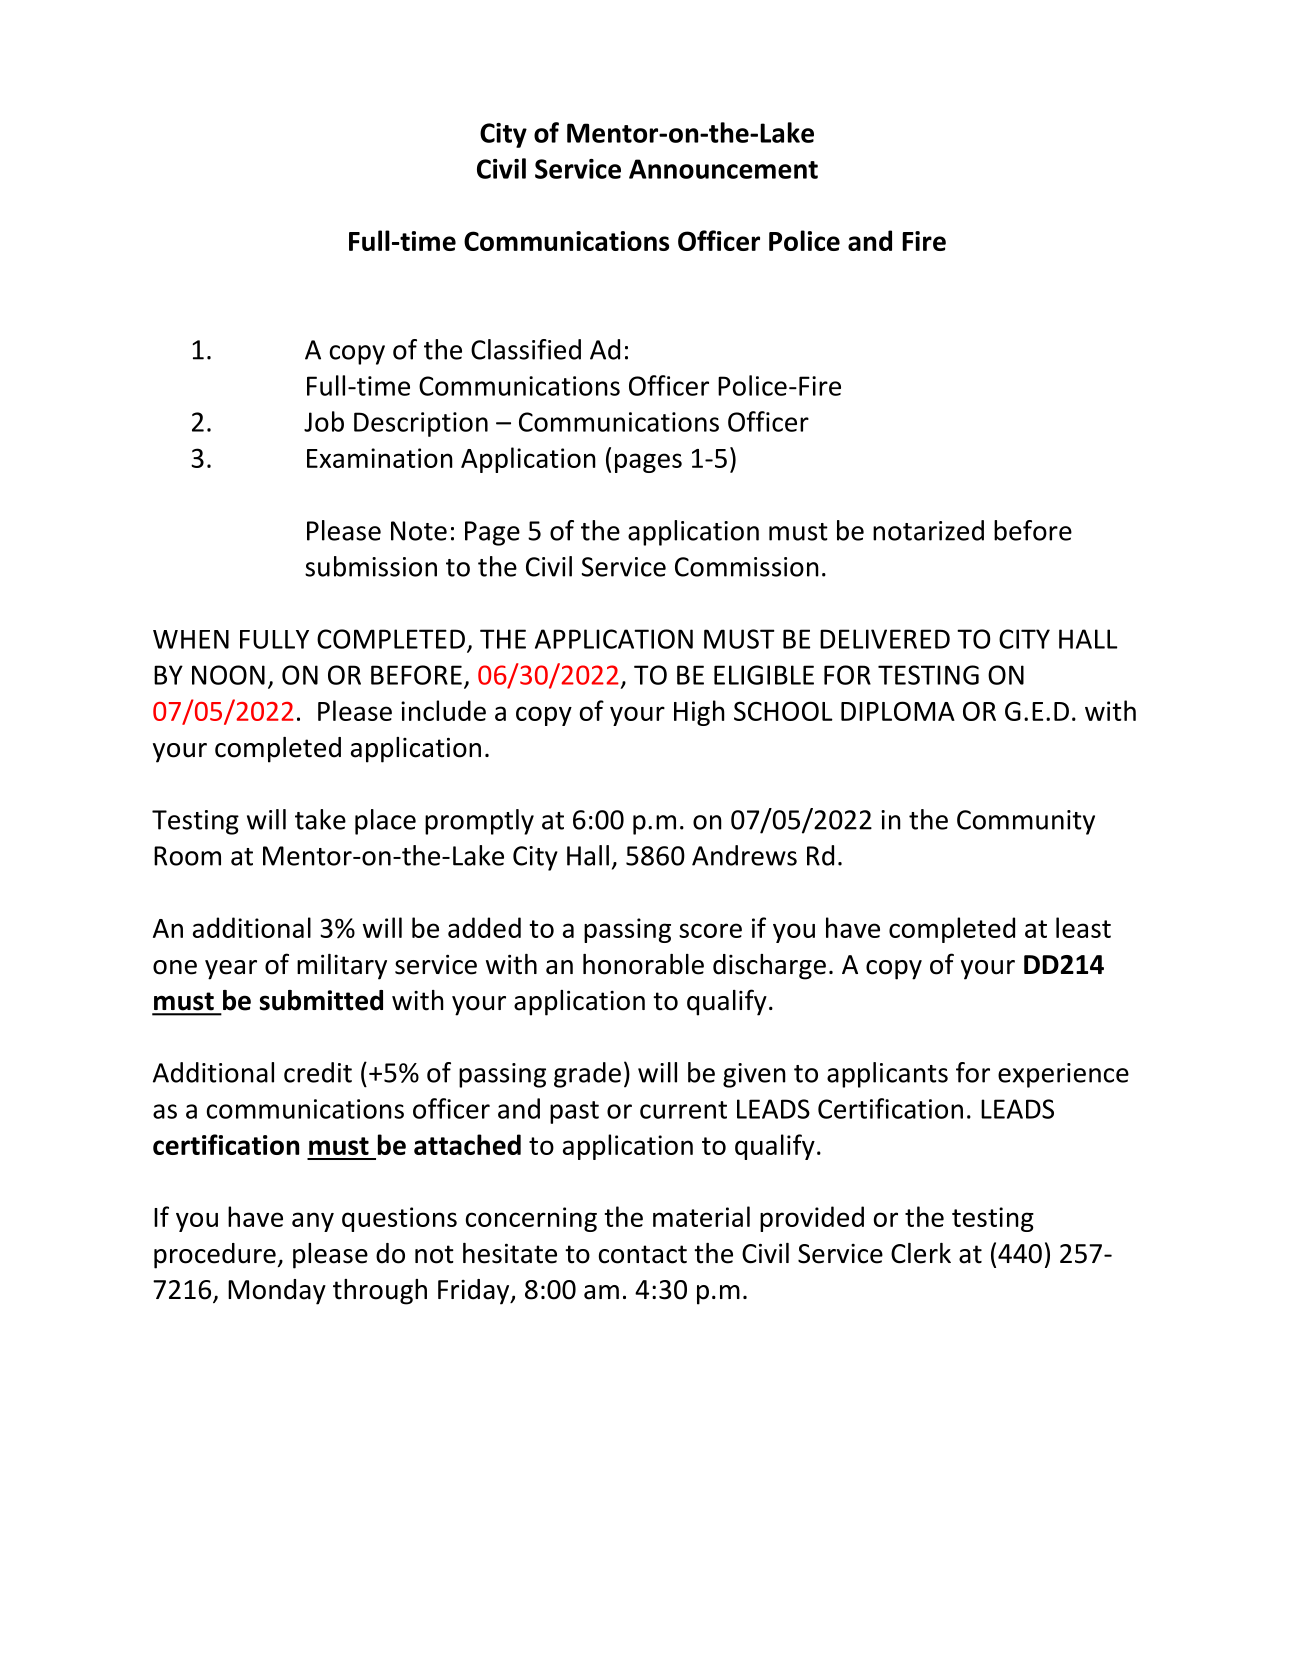 Image resolution: width=1294 pixels, height=1675 pixels. Describe the element at coordinates (277, 1292) in the screenshot. I see `Monday` at that location.
